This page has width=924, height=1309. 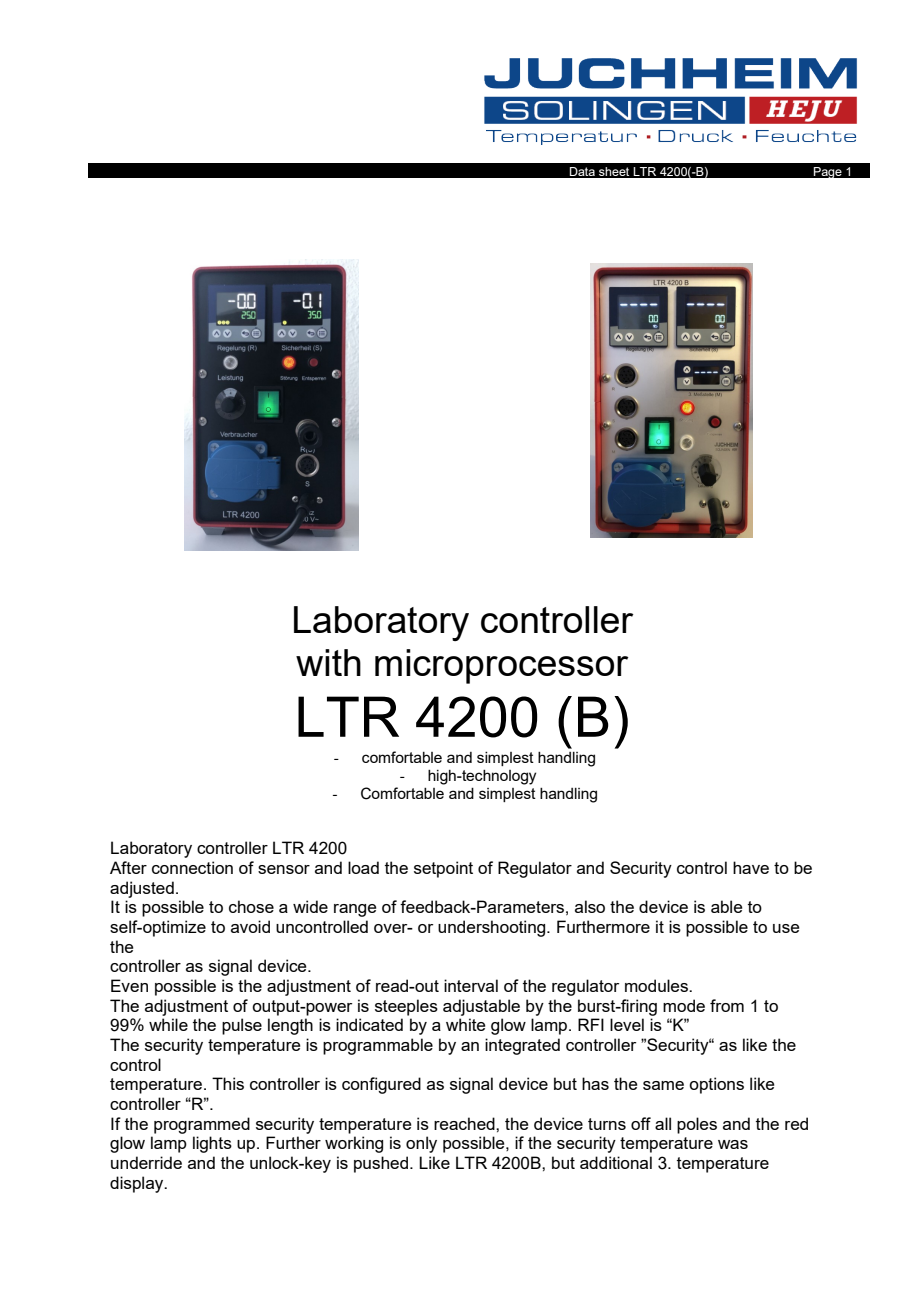 What do you see at coordinates (250, 926) in the page?
I see `avoid` at bounding box center [250, 926].
